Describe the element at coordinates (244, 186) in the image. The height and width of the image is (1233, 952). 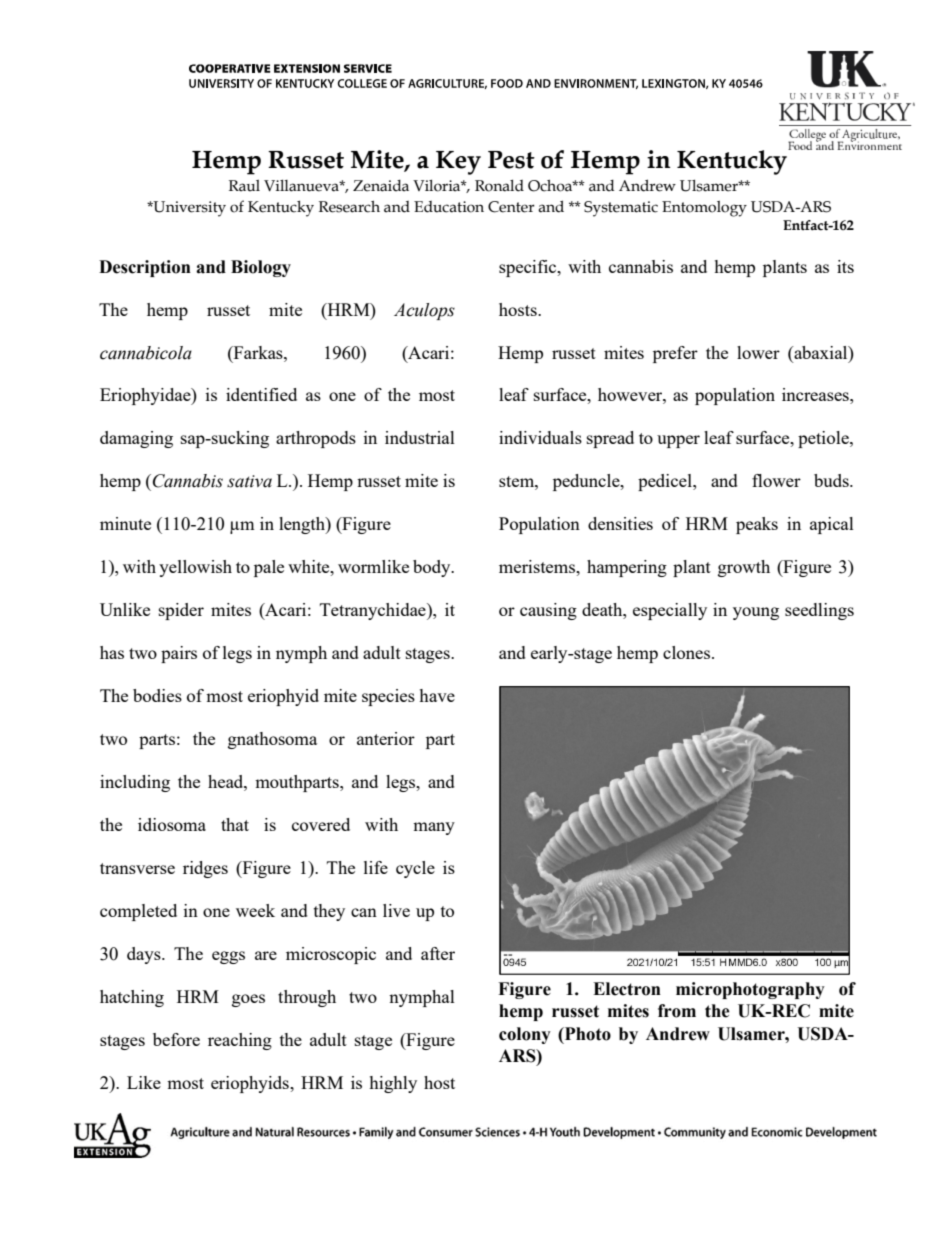
I see `Raul` at that location.
